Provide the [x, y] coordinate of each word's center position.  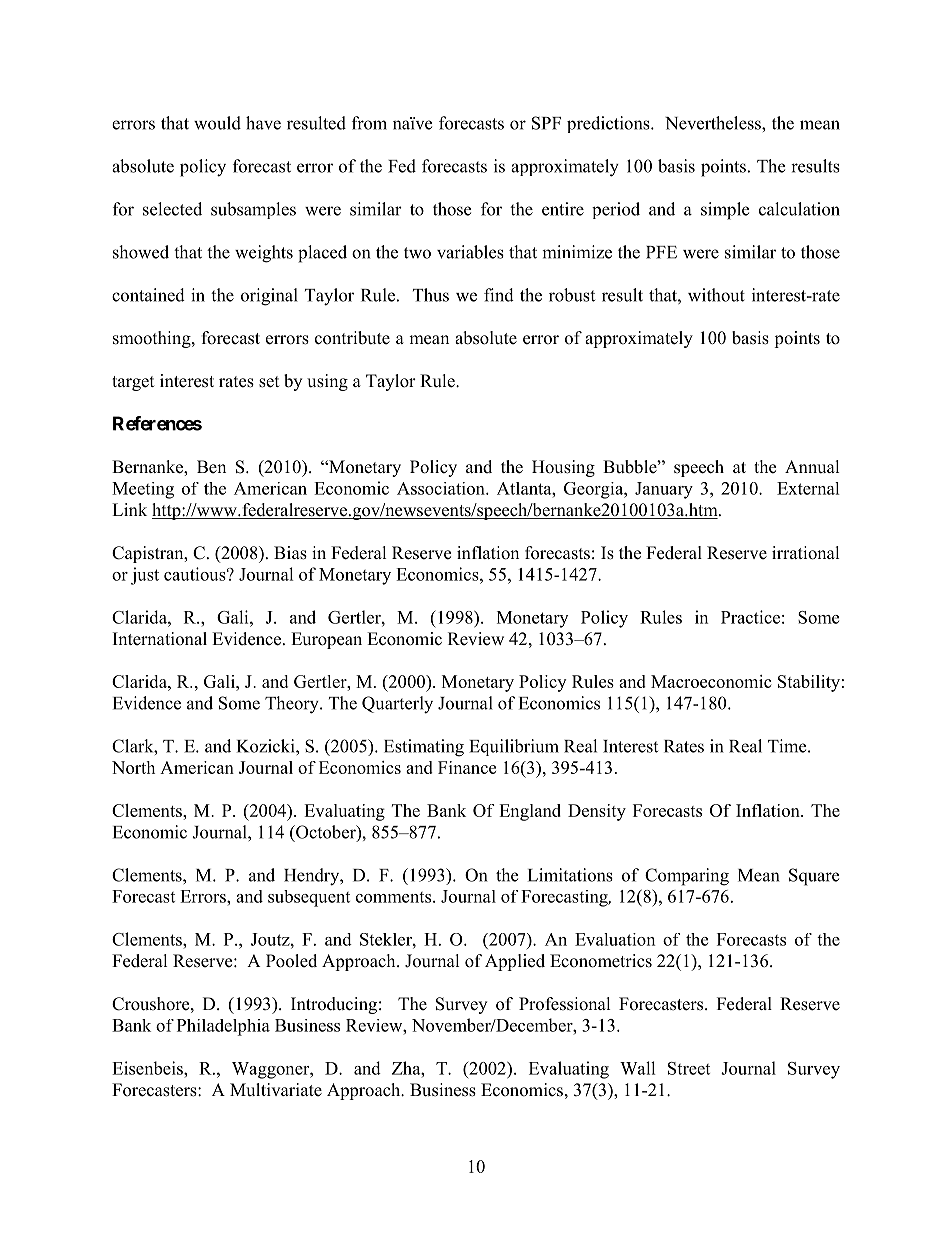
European [326, 640]
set [269, 382]
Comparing [687, 877]
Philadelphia [223, 1027]
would [217, 123]
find [499, 295]
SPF [546, 123]
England [530, 812]
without [716, 295]
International [160, 639]
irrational [806, 553]
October [326, 833]
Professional [565, 1004]
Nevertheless [714, 123]
